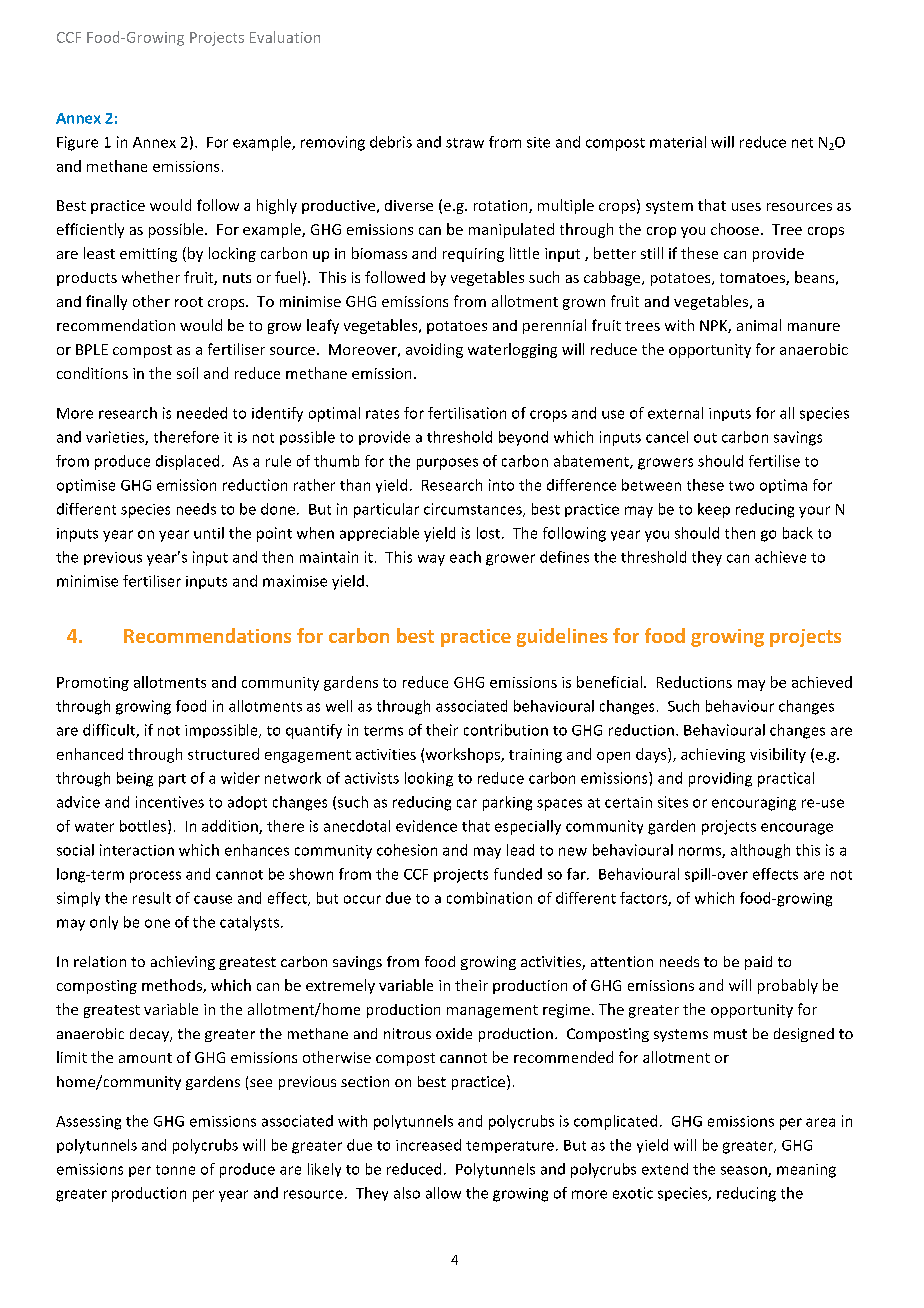  Describe the element at coordinates (93, 684) in the page. I see `Promoting` at that location.
